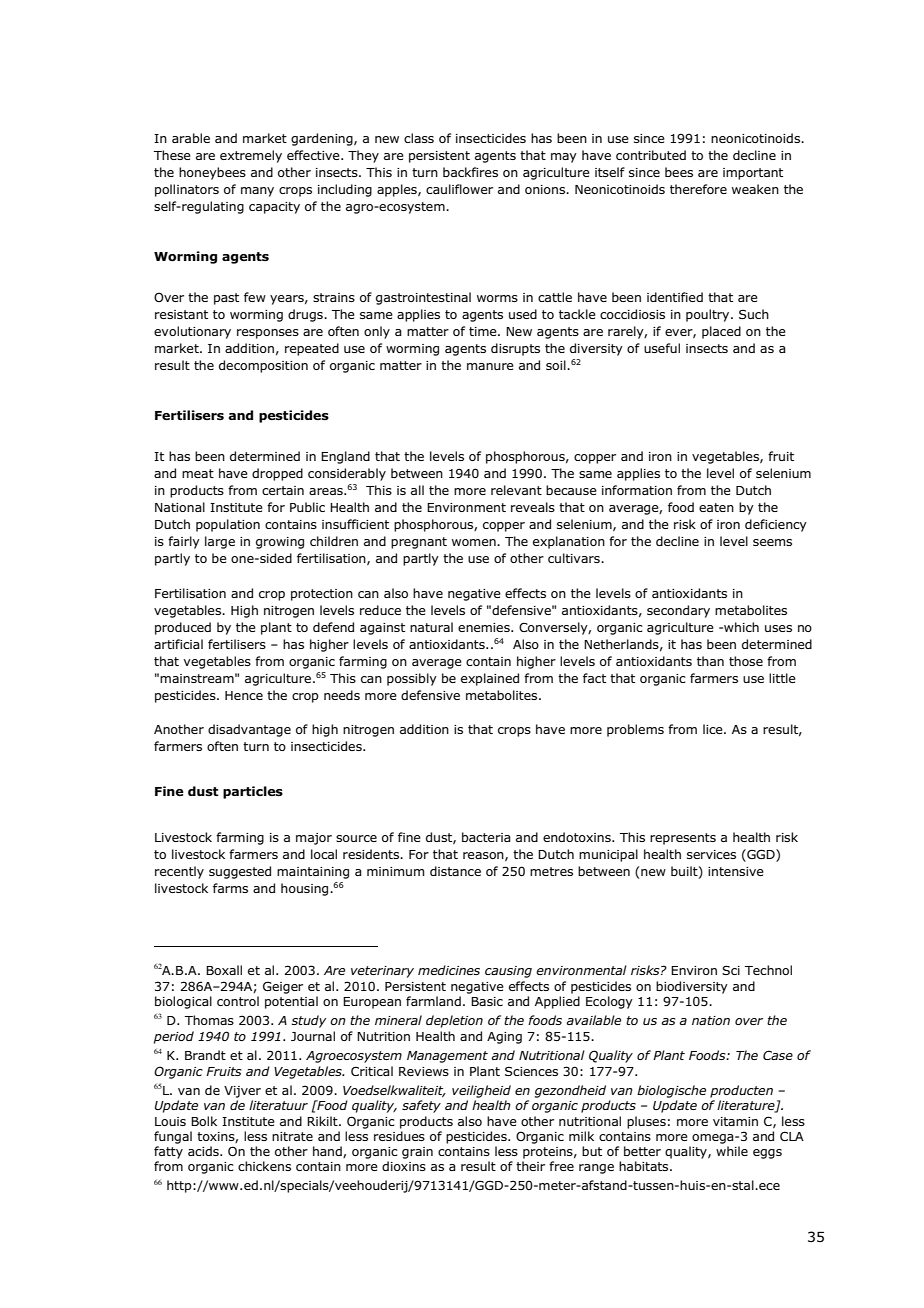 This image has height=1308, width=924. What do you see at coordinates (721, 332) in the image?
I see `placed` at bounding box center [721, 332].
